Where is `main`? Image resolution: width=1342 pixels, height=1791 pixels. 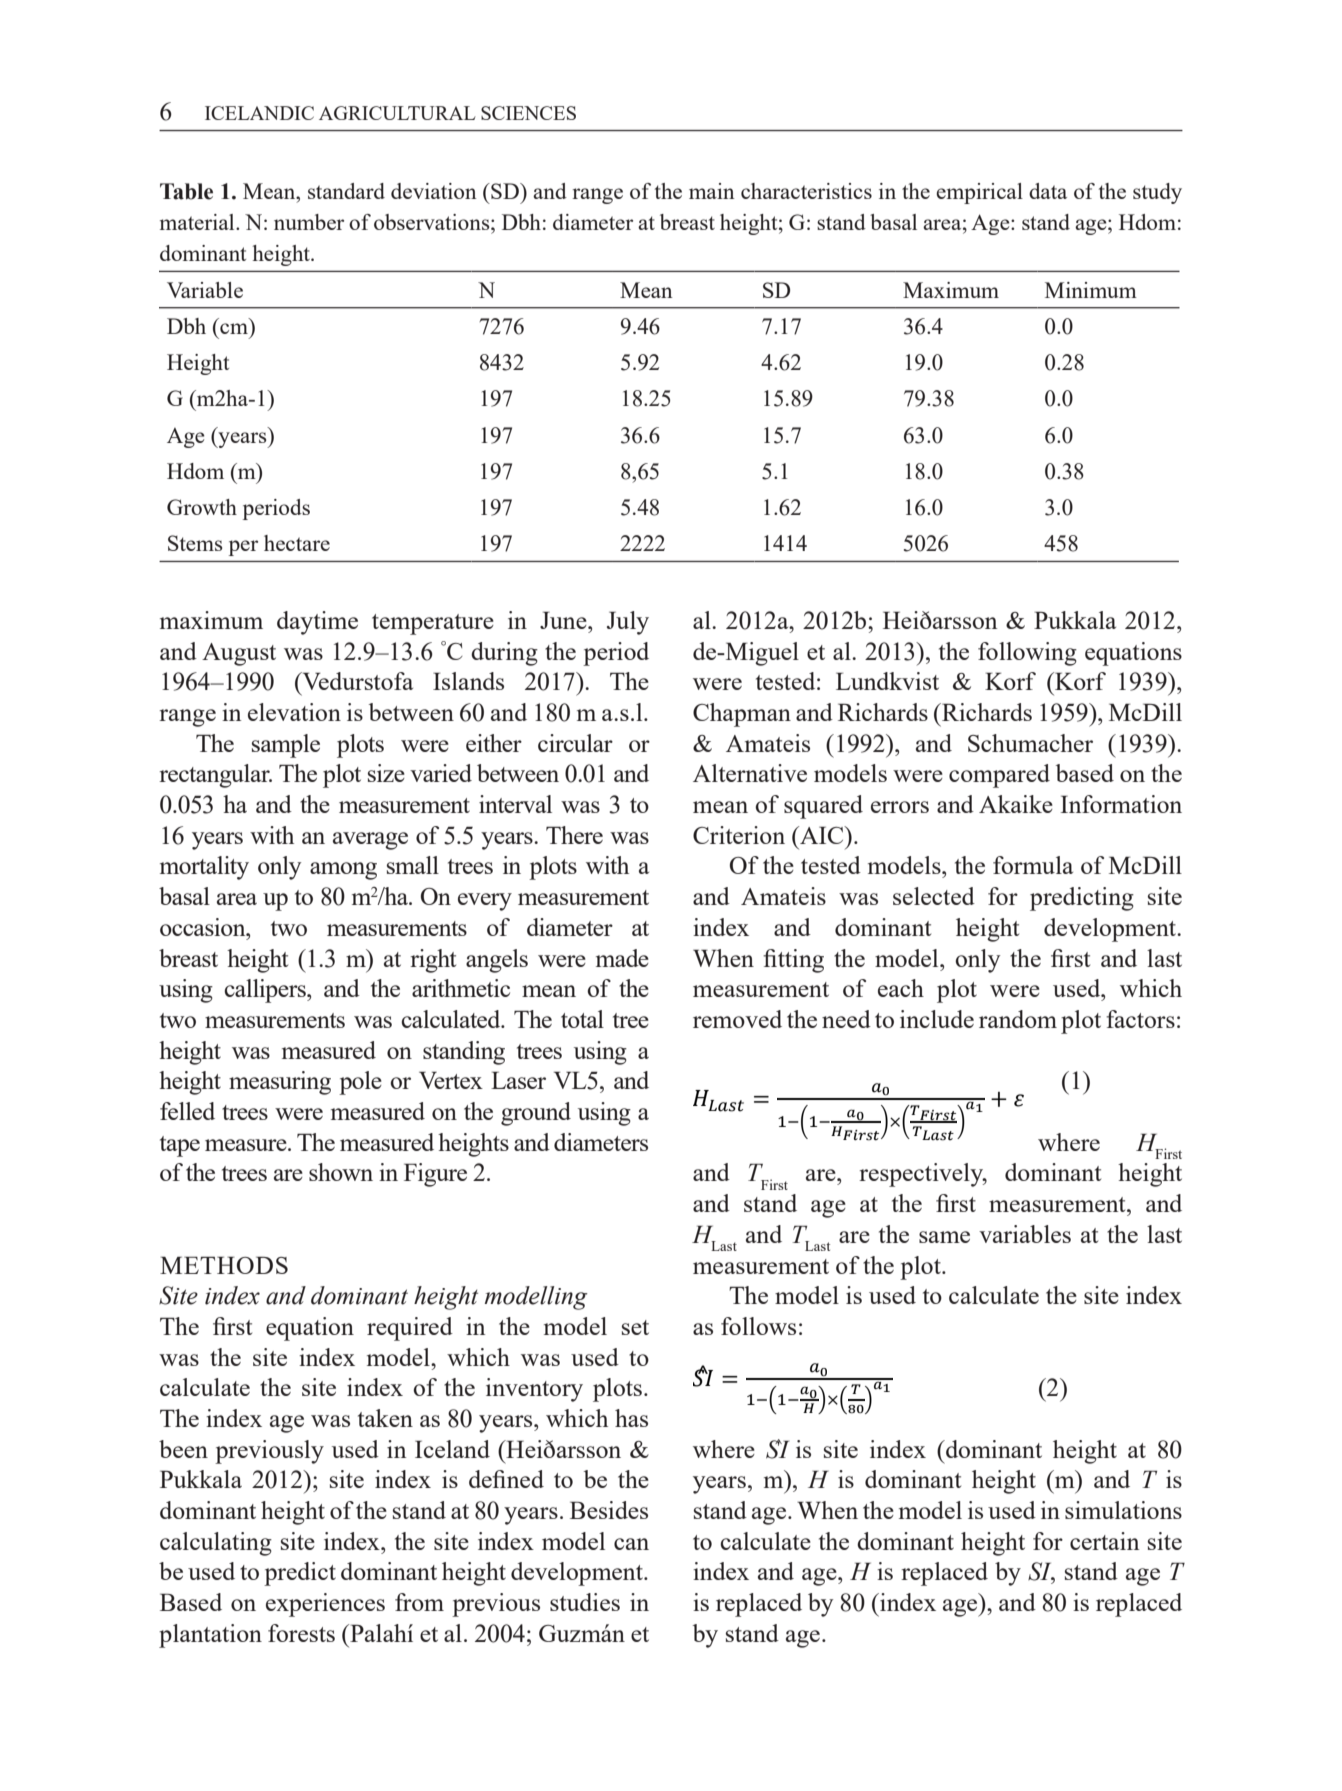 main is located at coordinates (712, 191).
